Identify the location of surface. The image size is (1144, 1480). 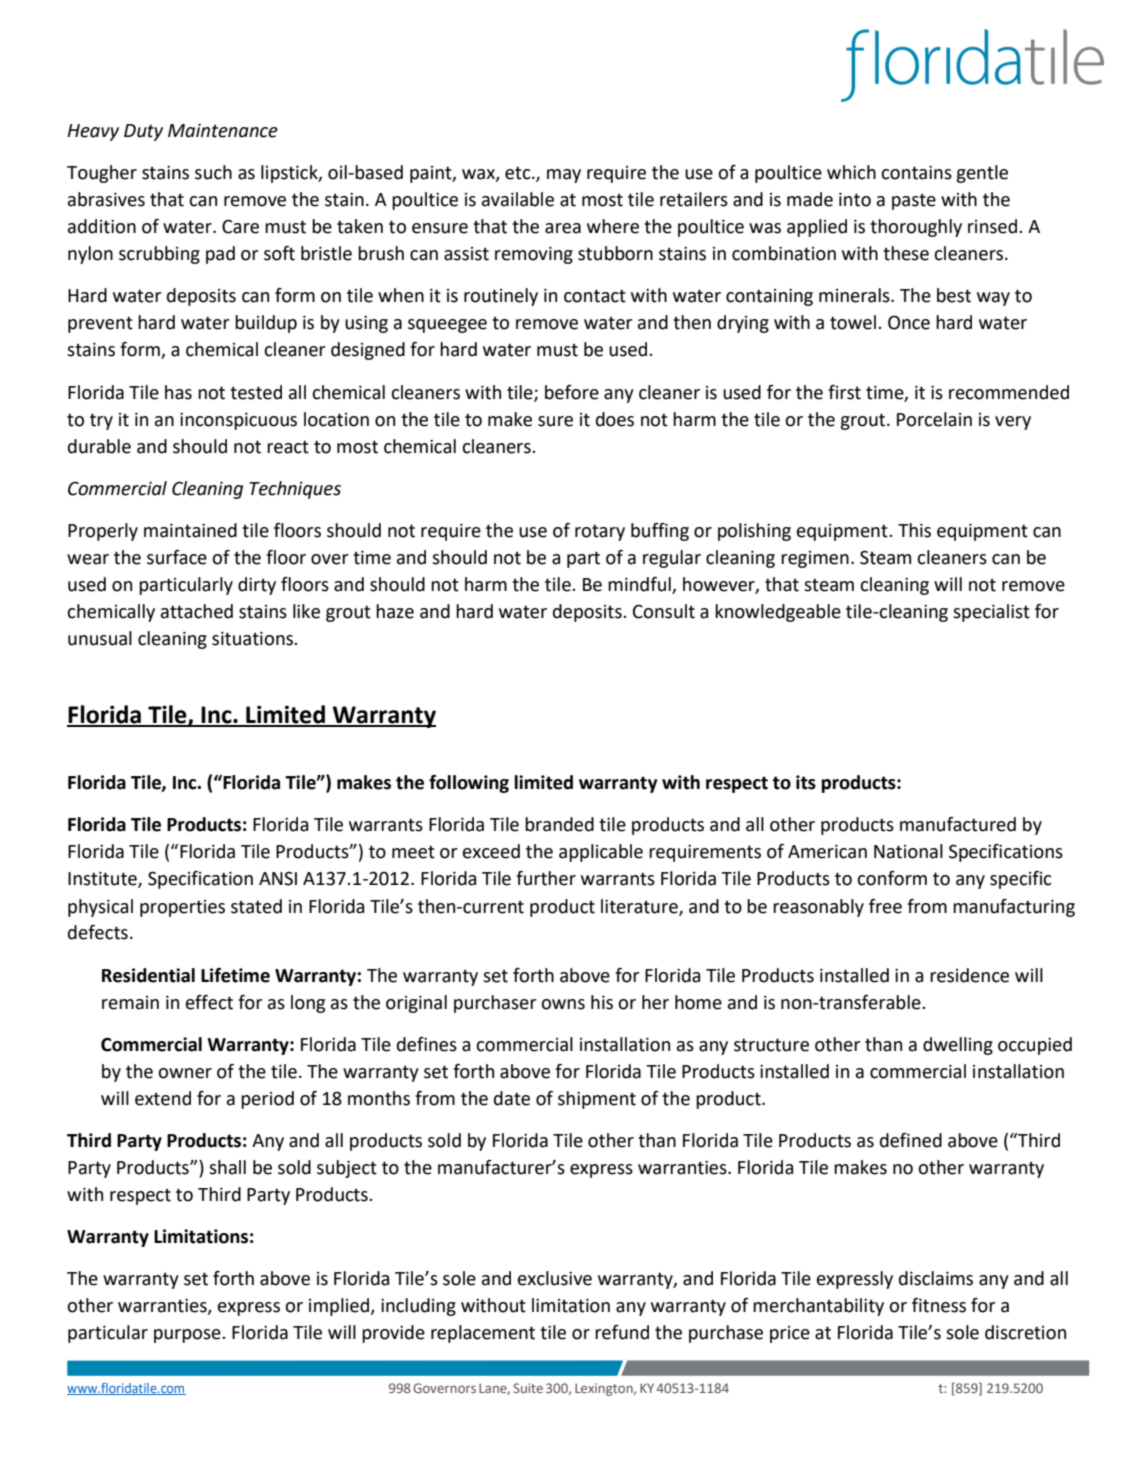
(177, 557).
